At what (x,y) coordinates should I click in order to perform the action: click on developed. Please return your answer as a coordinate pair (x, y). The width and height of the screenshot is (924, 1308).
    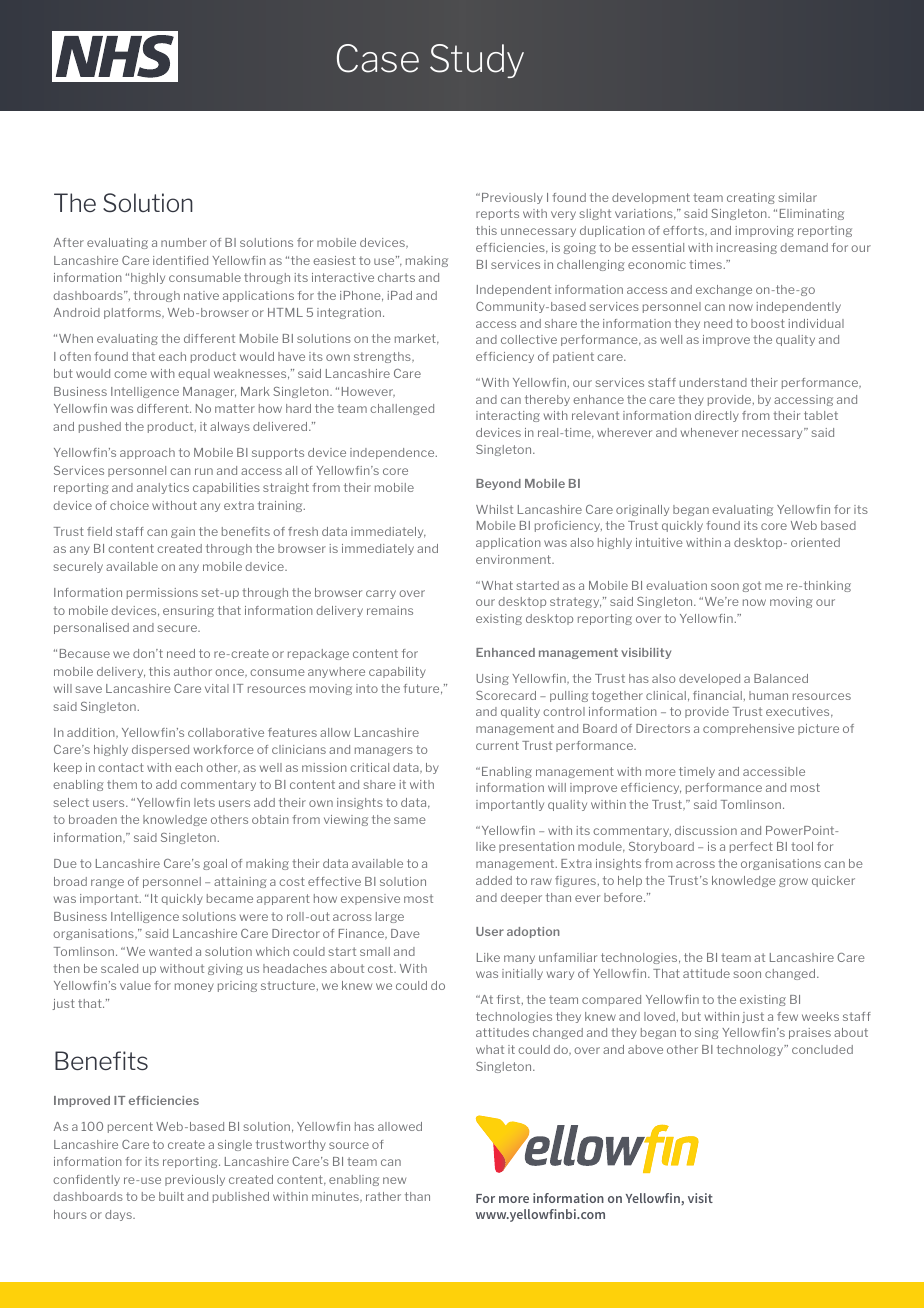
    Looking at the image, I should click on (709, 679).
